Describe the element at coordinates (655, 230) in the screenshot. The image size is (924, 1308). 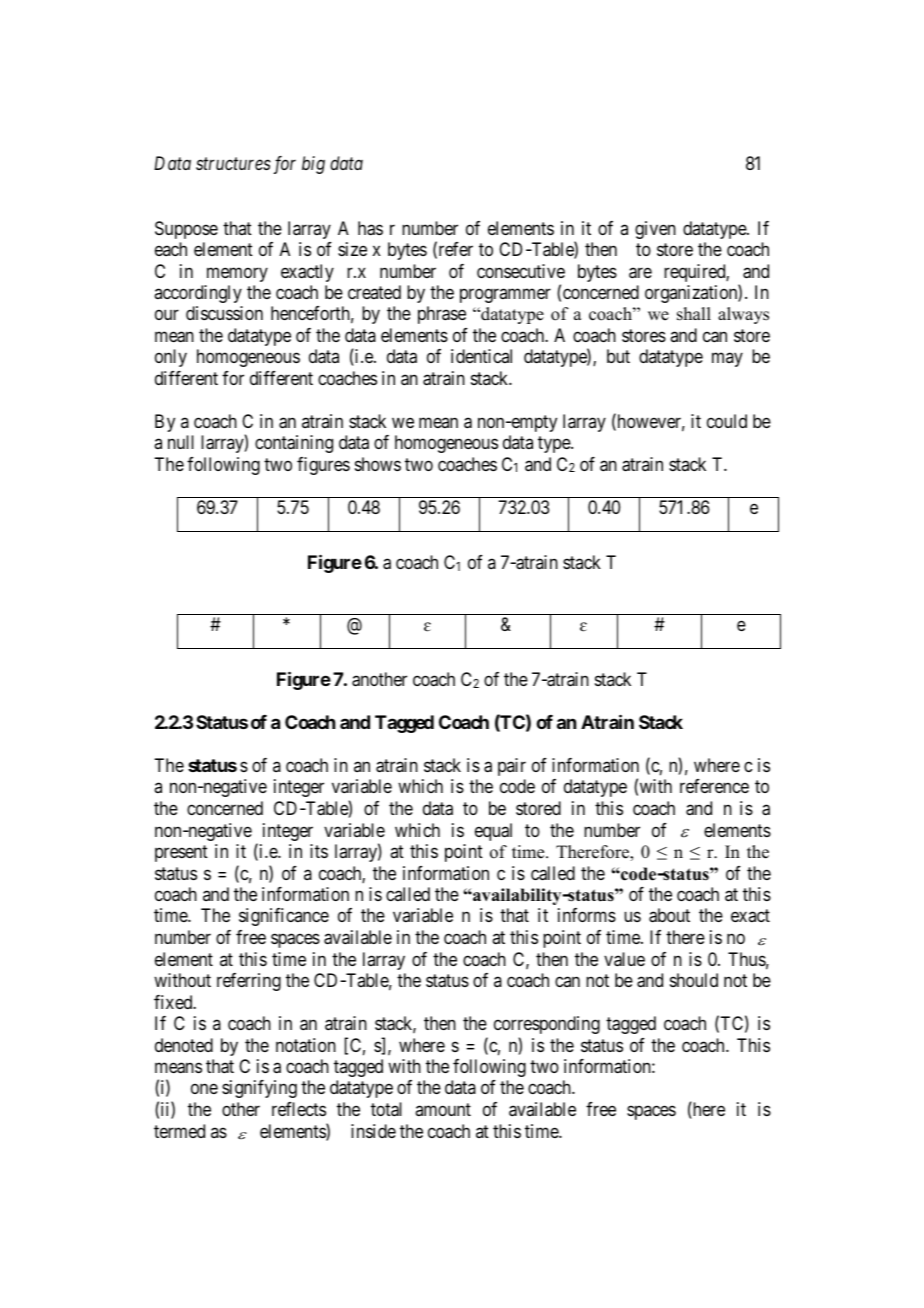
I see `given` at that location.
